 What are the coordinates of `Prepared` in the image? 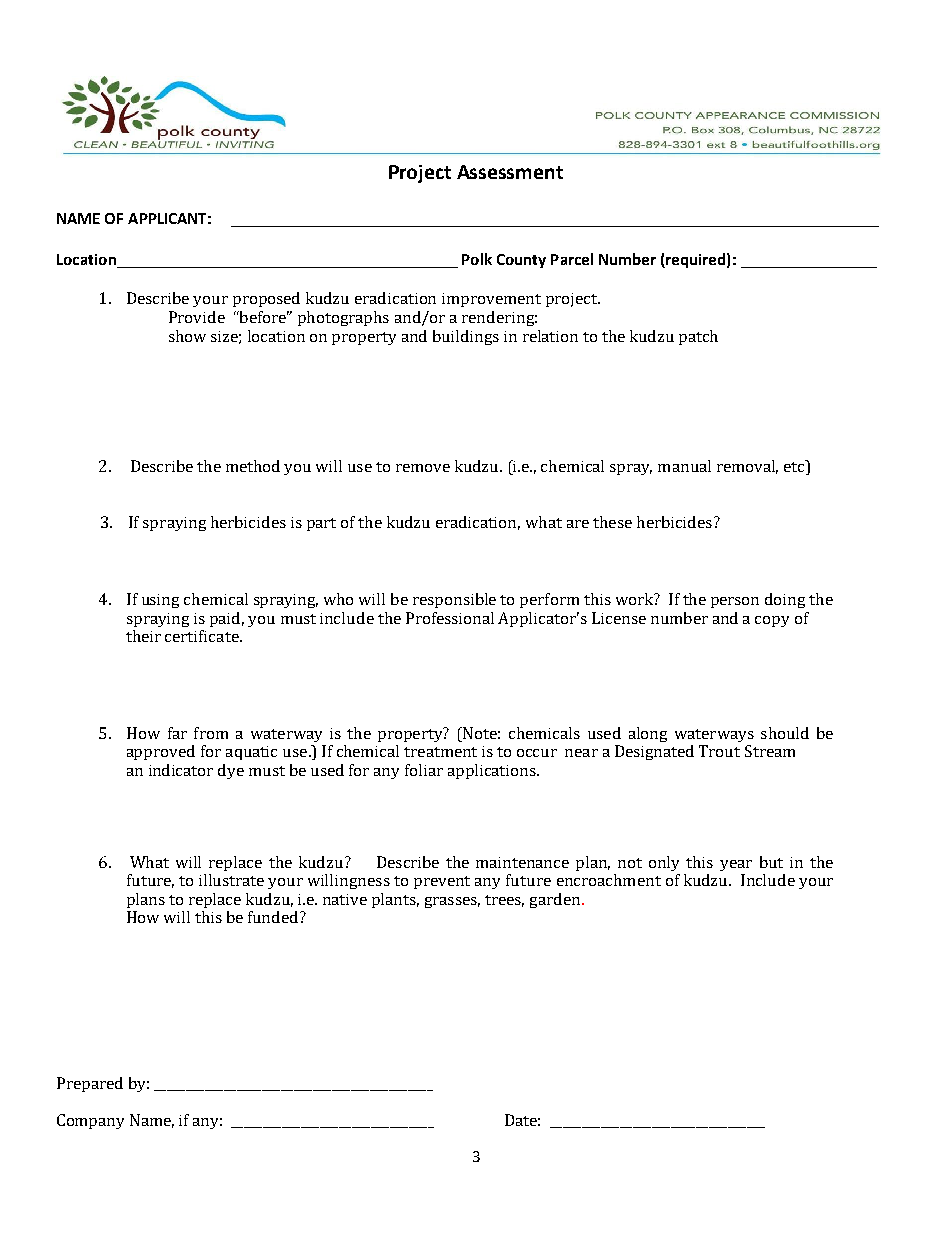 It's located at (90, 1084).
